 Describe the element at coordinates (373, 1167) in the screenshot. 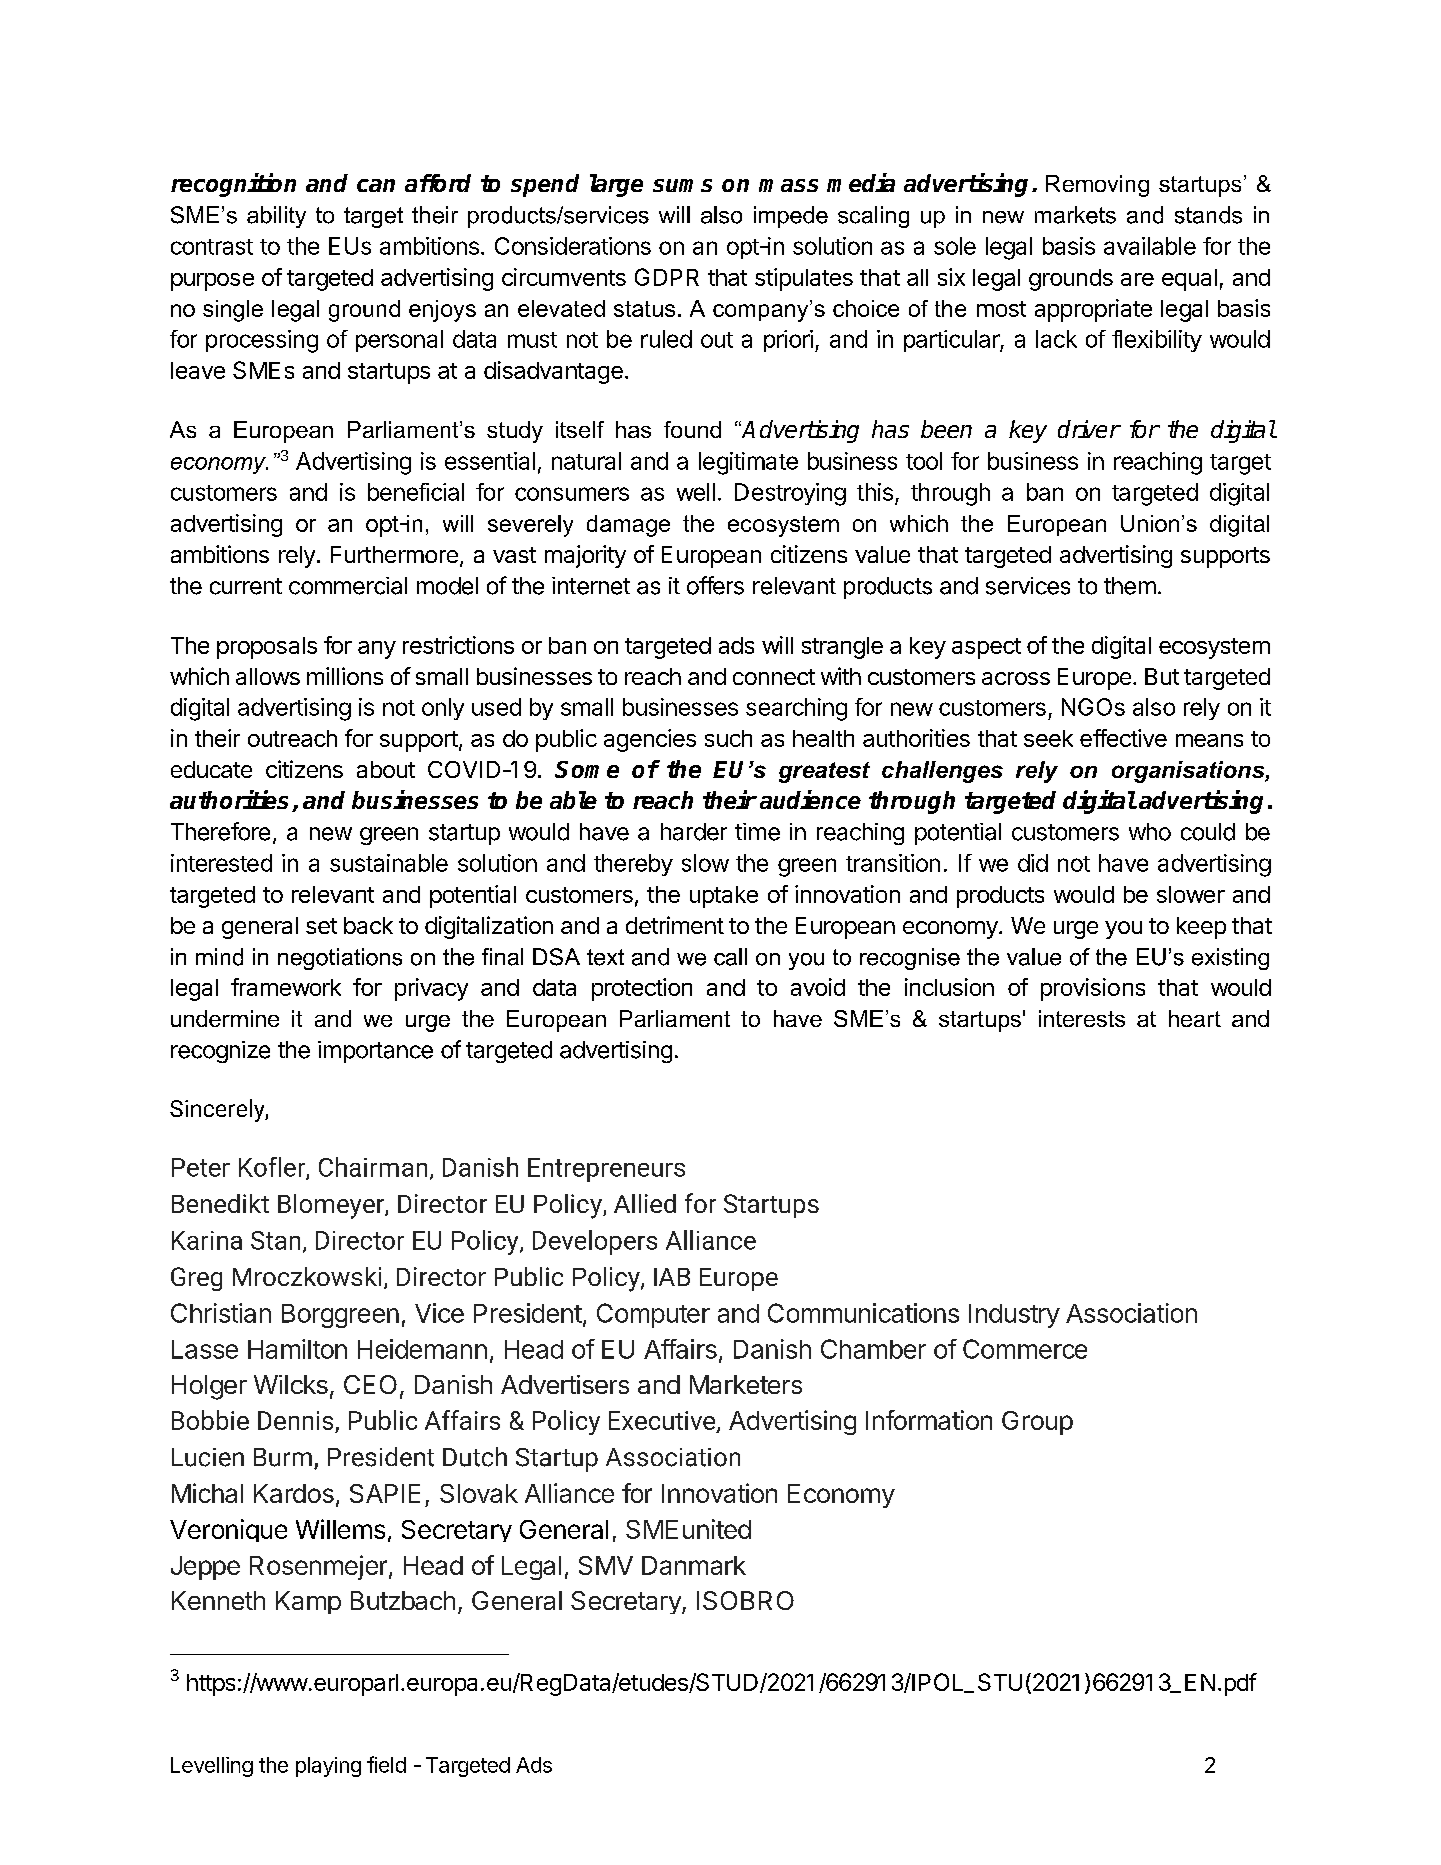

I see `Chairman` at that location.
